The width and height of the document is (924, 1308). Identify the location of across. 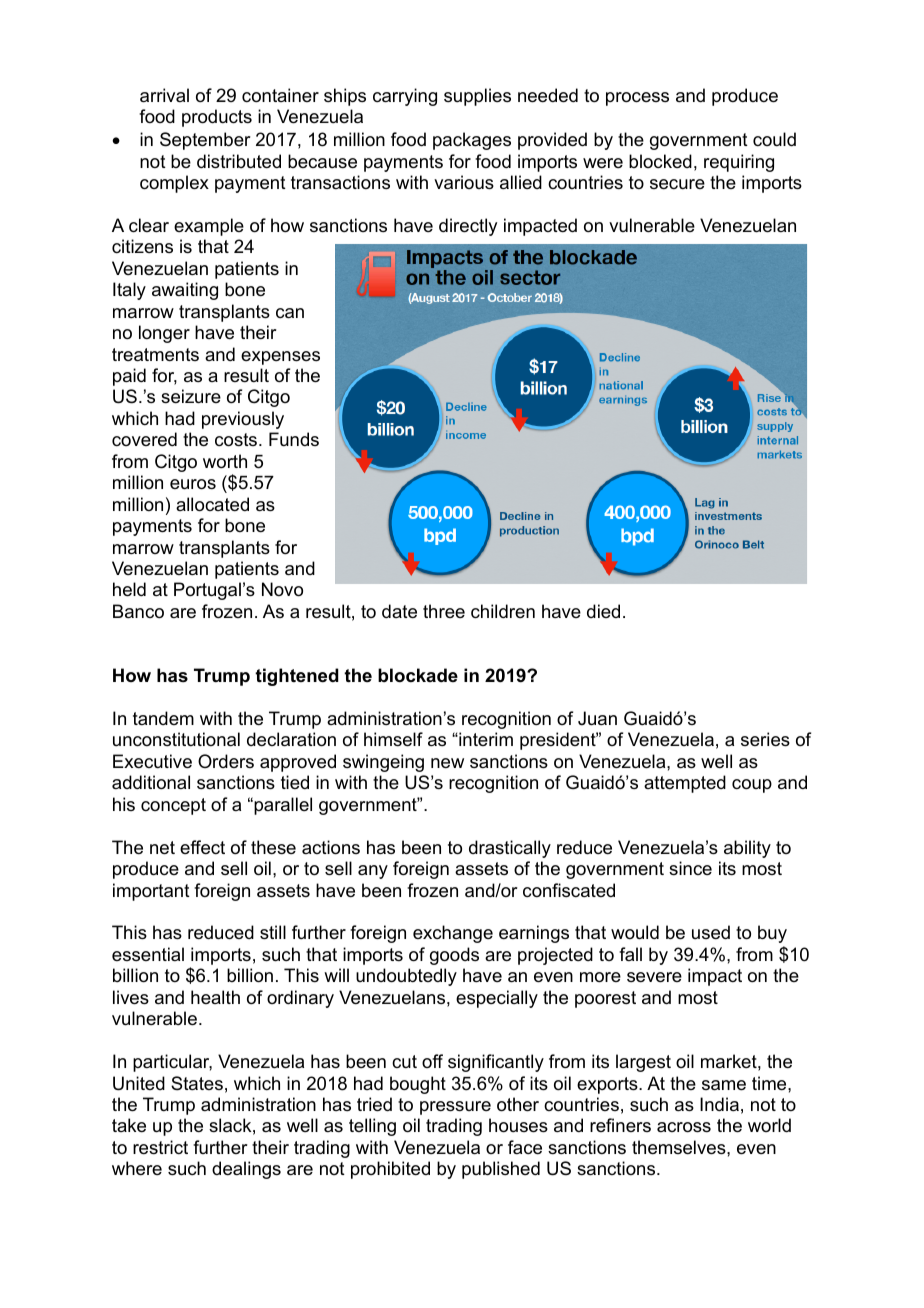
(684, 1127).
